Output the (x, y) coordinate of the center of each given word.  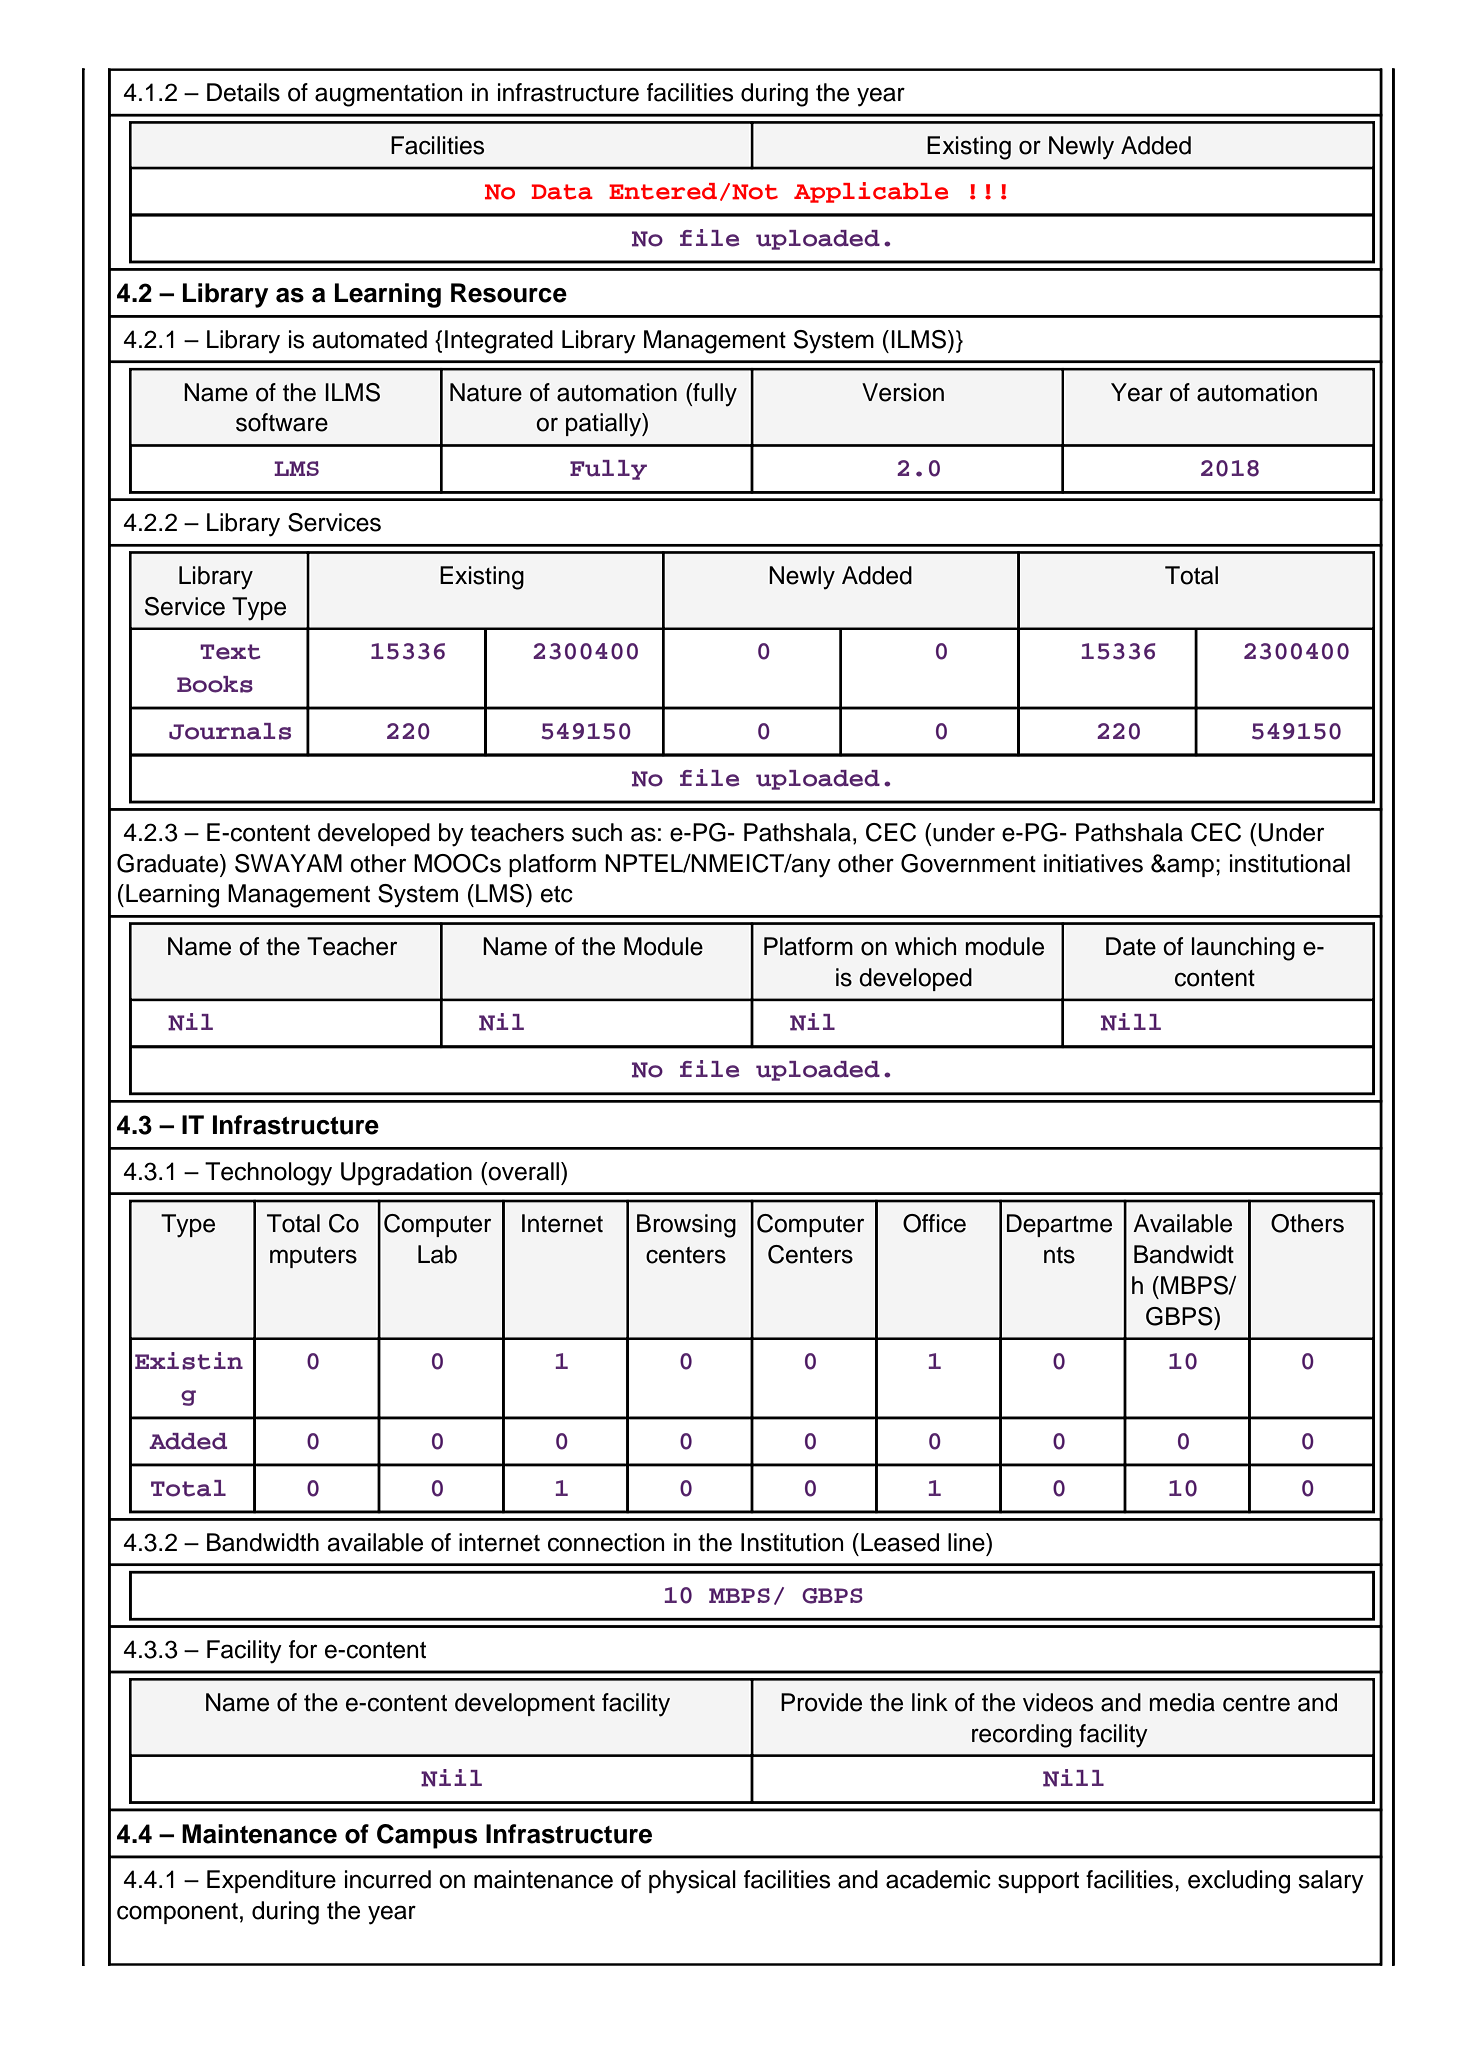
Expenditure (271, 1881)
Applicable (871, 192)
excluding (1239, 1882)
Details (243, 92)
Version (903, 392)
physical (692, 1882)
